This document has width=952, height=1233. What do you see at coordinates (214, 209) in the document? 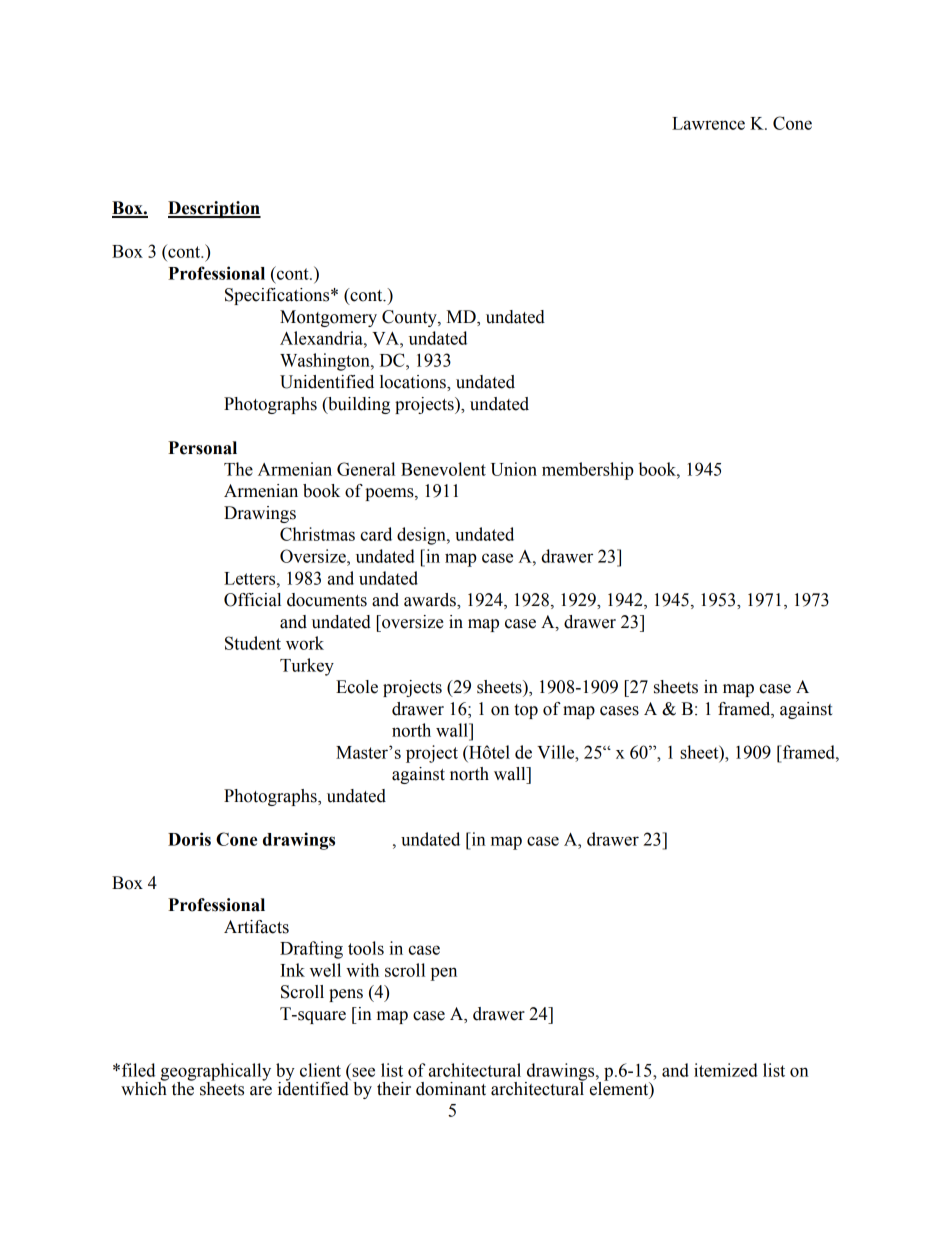
I see `Description` at bounding box center [214, 209].
